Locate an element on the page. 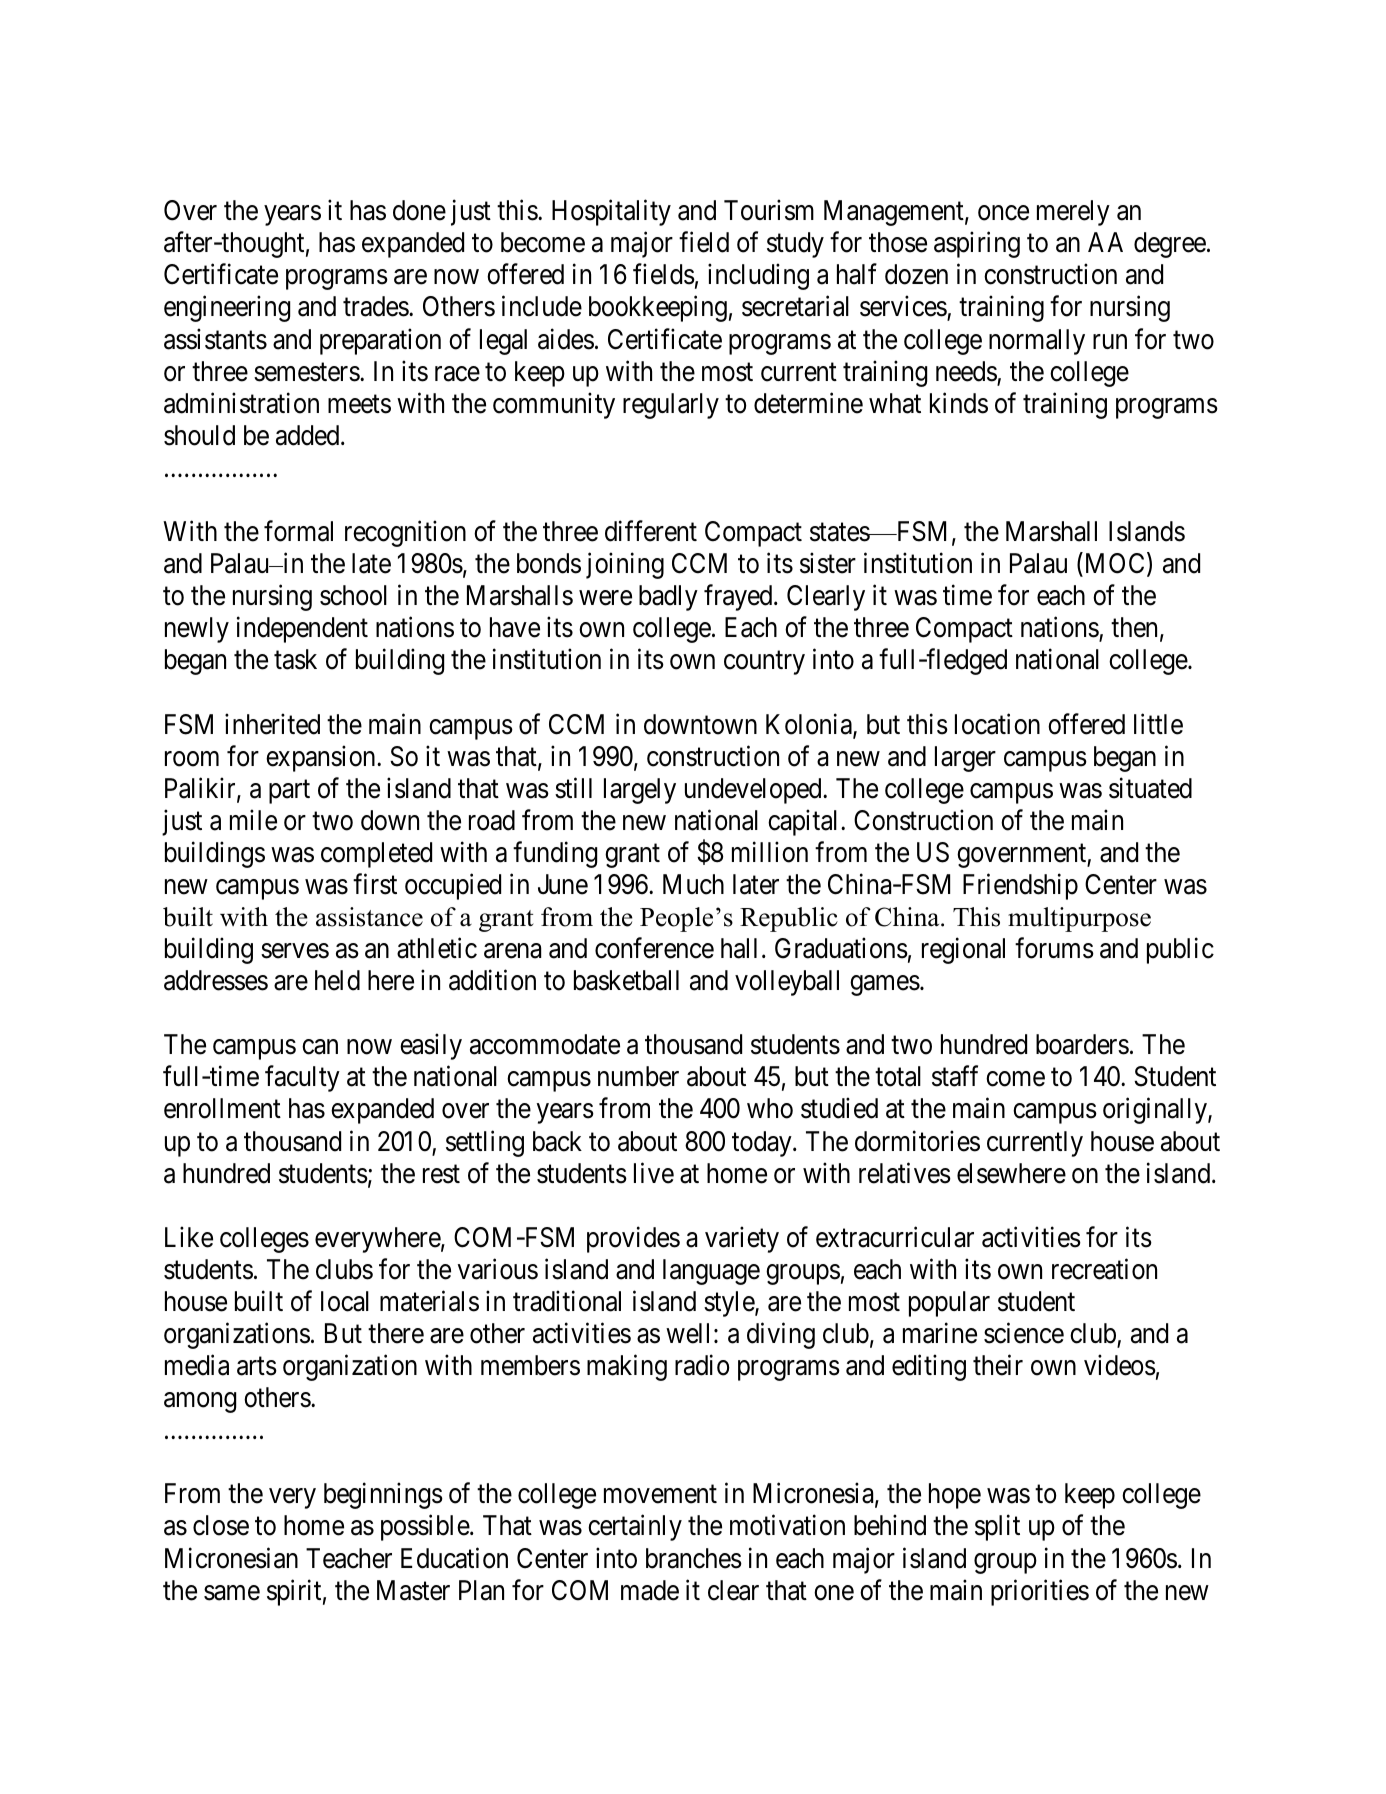 The image size is (1386, 1794). engineering is located at coordinates (227, 309).
